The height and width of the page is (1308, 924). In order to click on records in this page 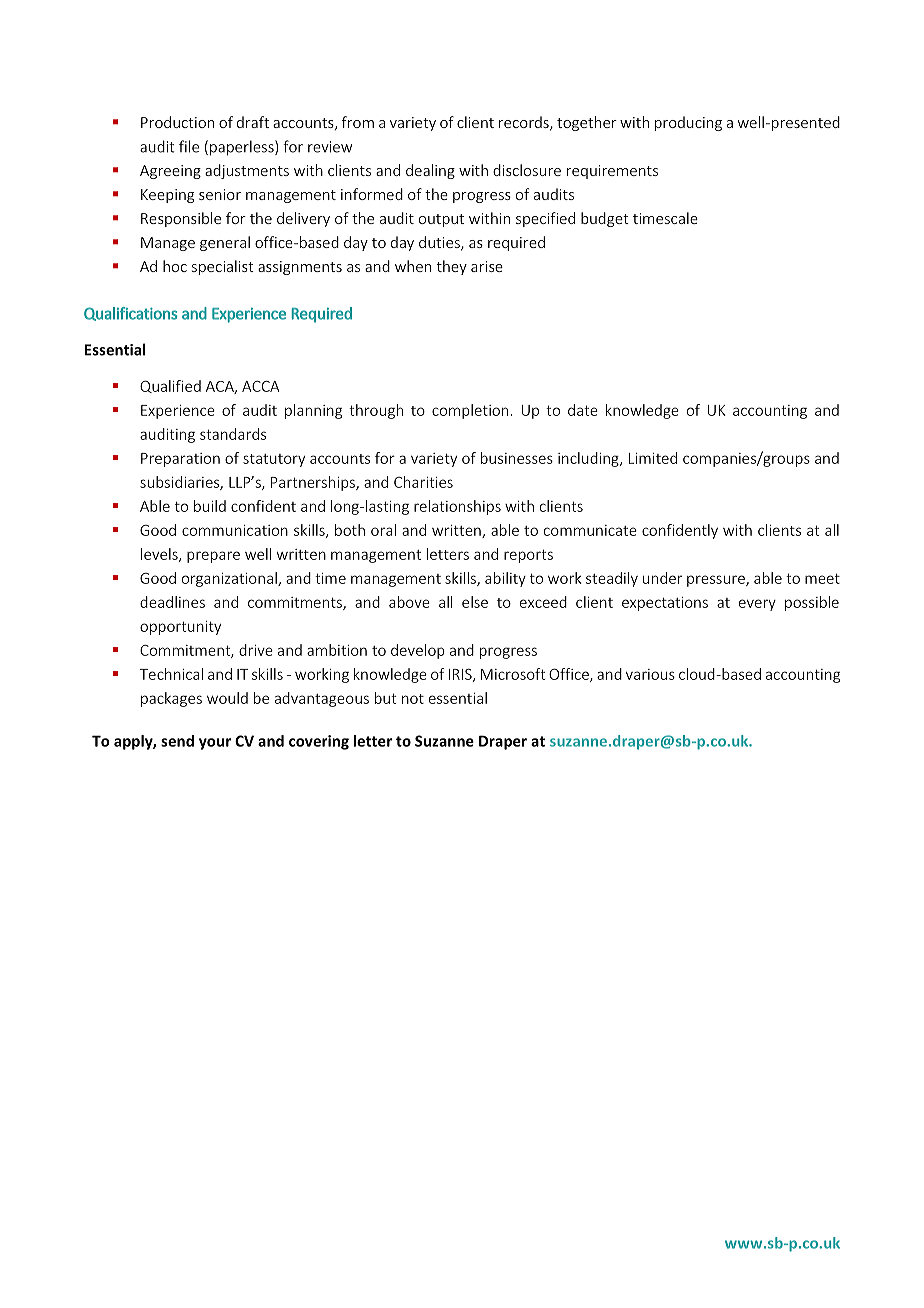, I will do `click(525, 123)`.
